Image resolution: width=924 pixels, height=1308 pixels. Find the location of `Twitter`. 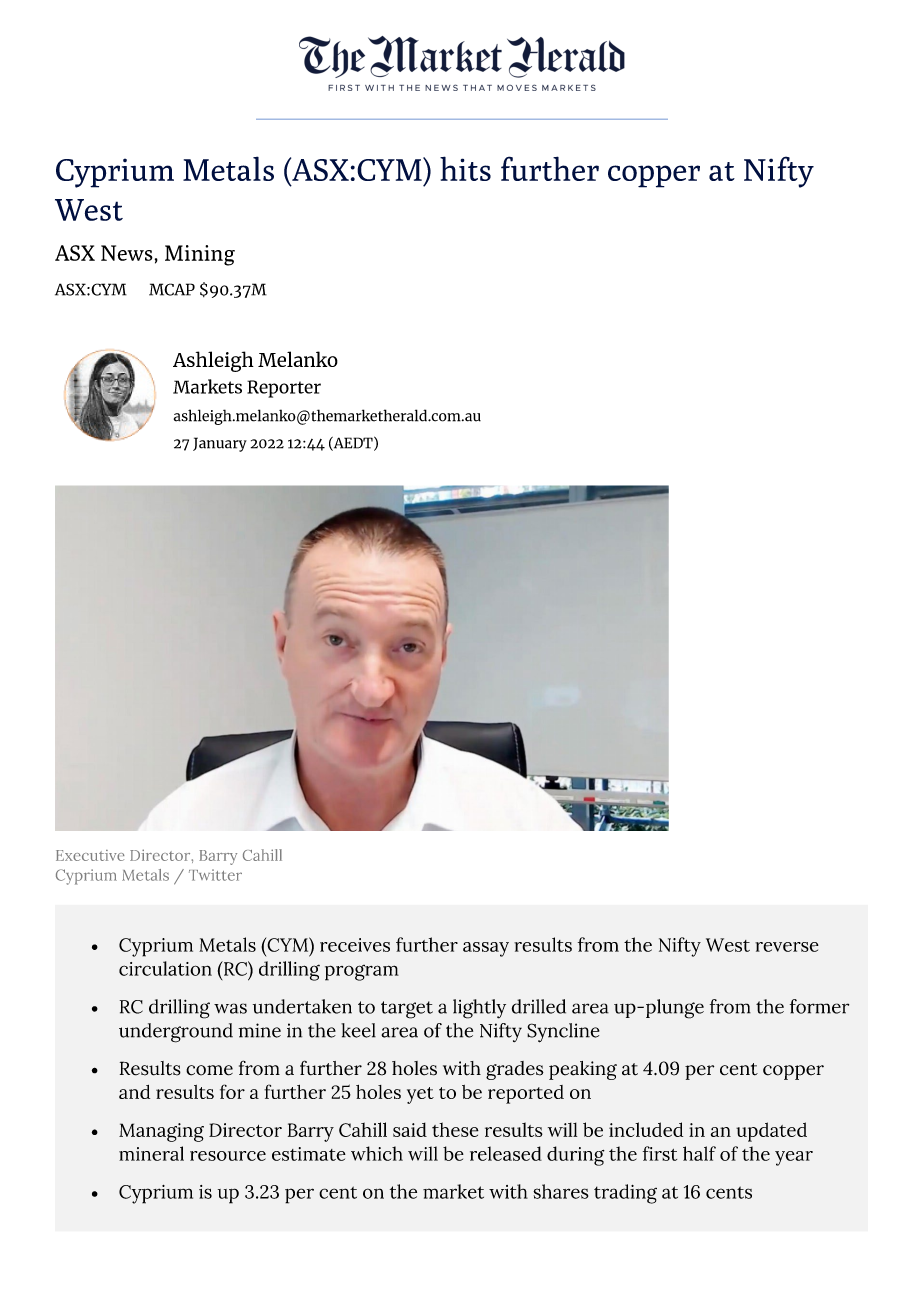

Twitter is located at coordinates (215, 875).
